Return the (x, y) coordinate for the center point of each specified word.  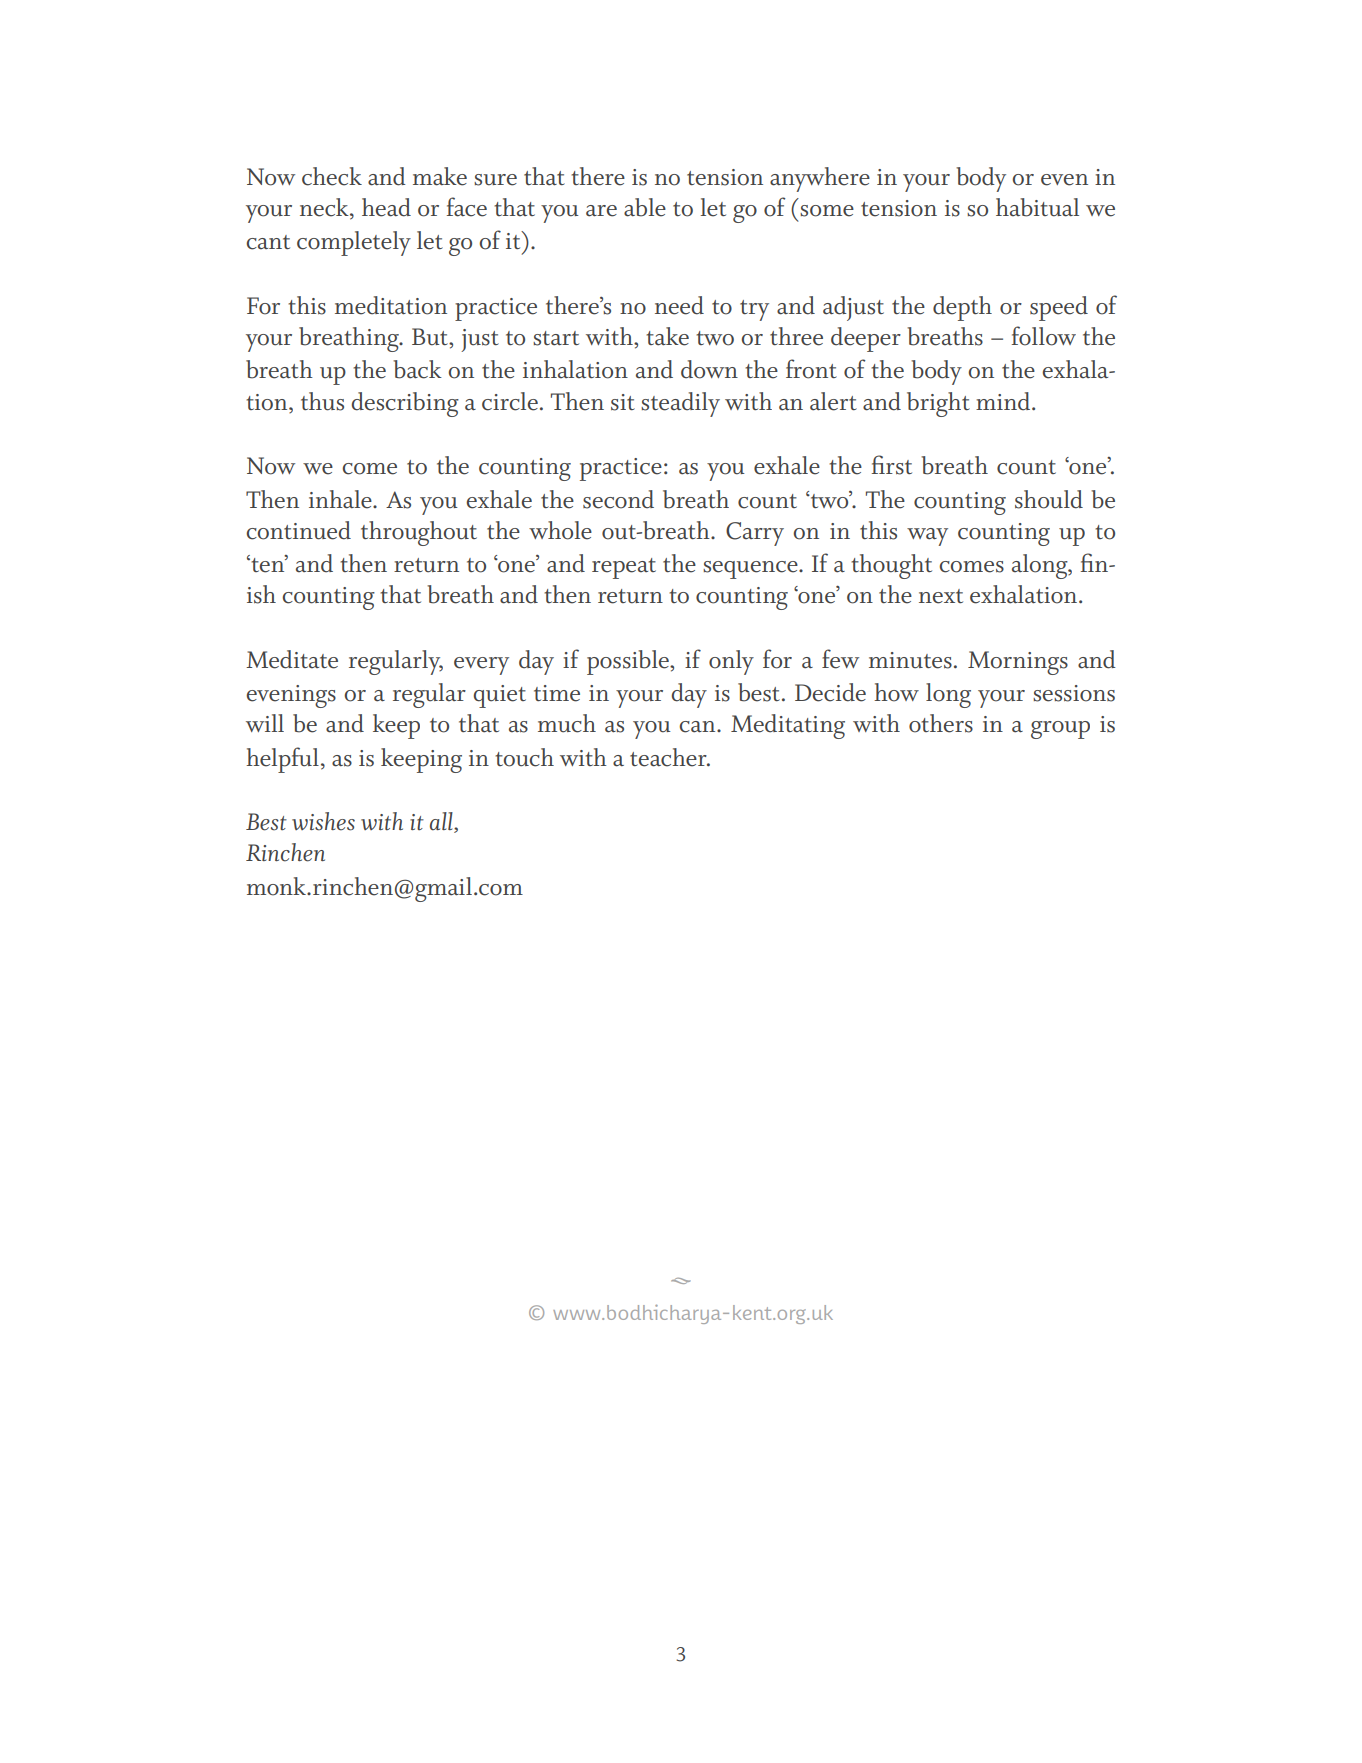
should (1049, 499)
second (618, 499)
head (386, 207)
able (645, 207)
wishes (323, 821)
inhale (341, 499)
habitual (1037, 207)
